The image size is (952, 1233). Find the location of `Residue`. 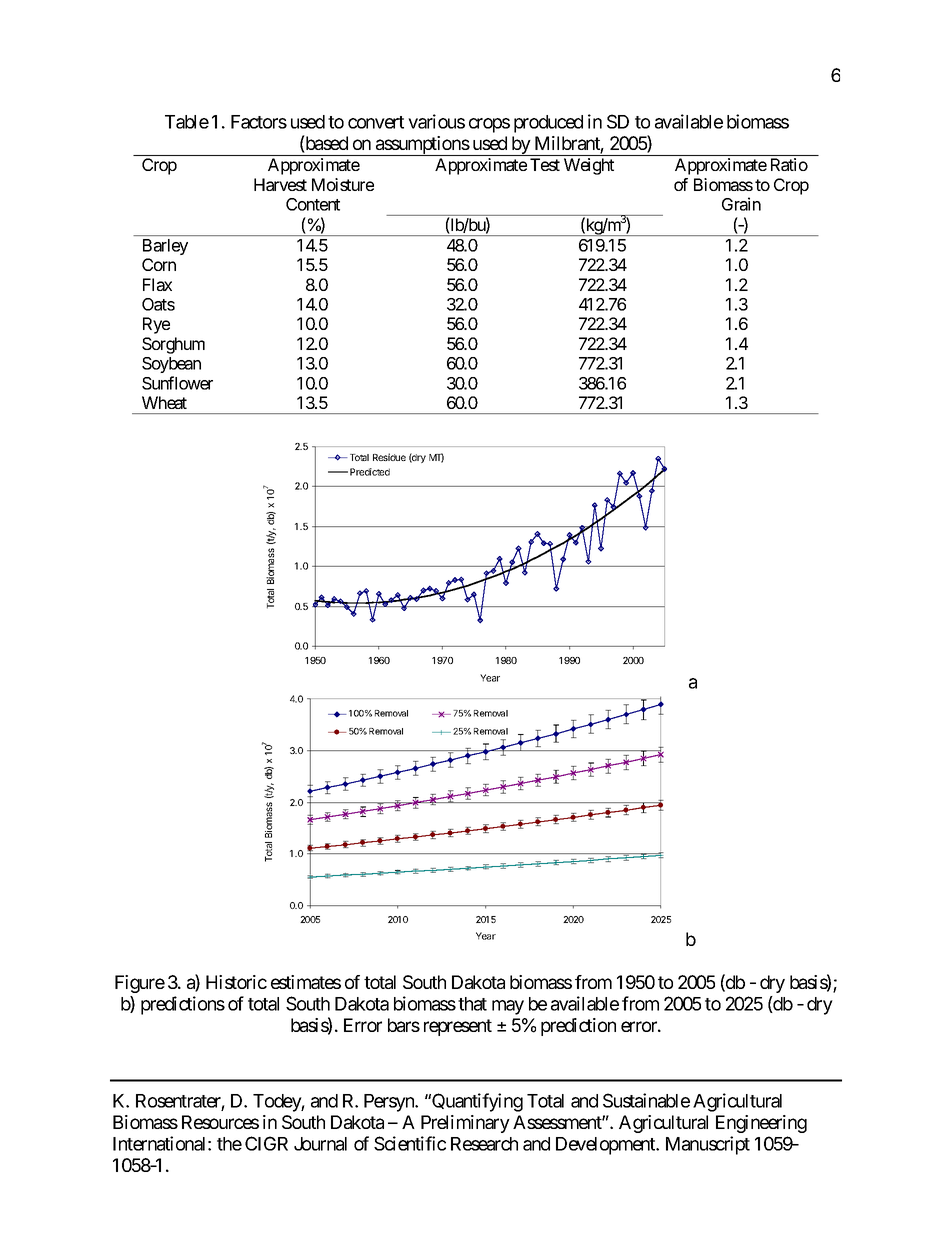

Residue is located at coordinates (389, 457).
